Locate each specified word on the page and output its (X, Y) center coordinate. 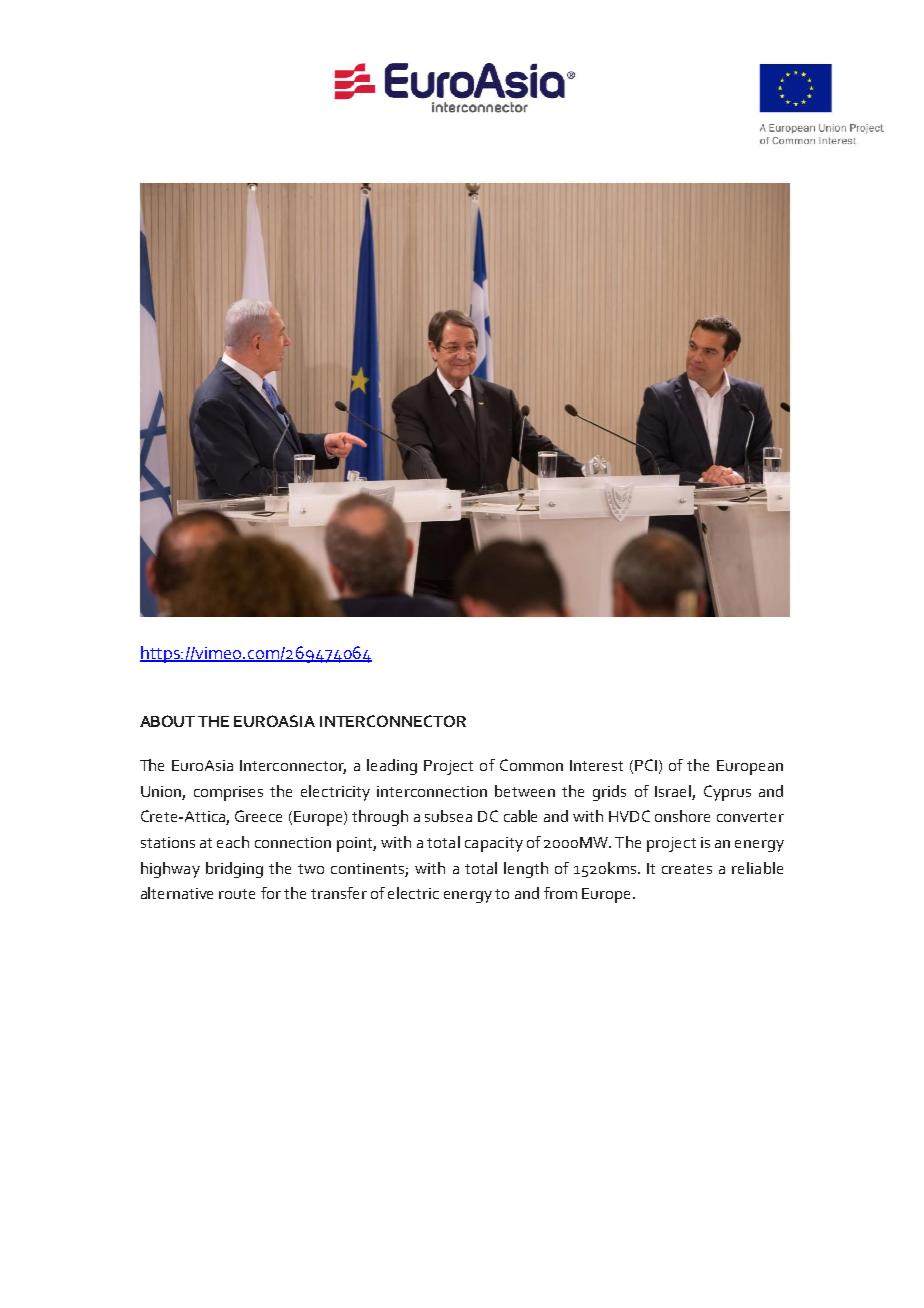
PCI (646, 765)
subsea (448, 816)
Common (531, 765)
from (560, 893)
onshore (682, 816)
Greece (258, 816)
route (237, 894)
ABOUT (167, 721)
